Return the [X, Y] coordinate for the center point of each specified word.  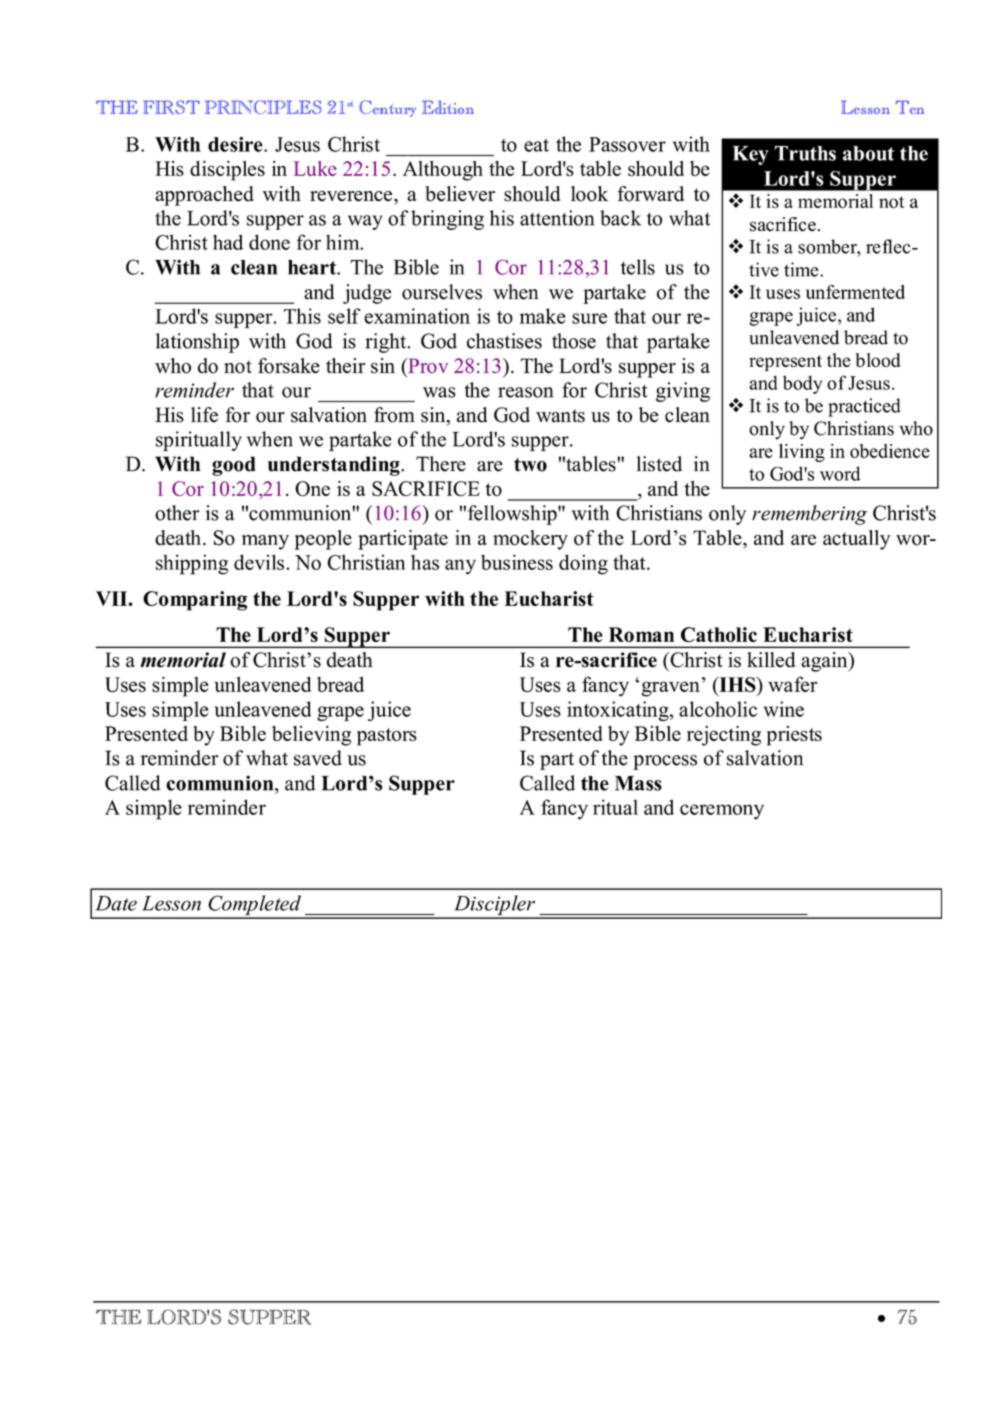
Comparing [195, 601]
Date [116, 903]
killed [771, 660]
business [517, 562]
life [204, 415]
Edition [448, 107]
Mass [638, 783]
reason [525, 392]
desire [236, 144]
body [802, 384]
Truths [805, 153]
